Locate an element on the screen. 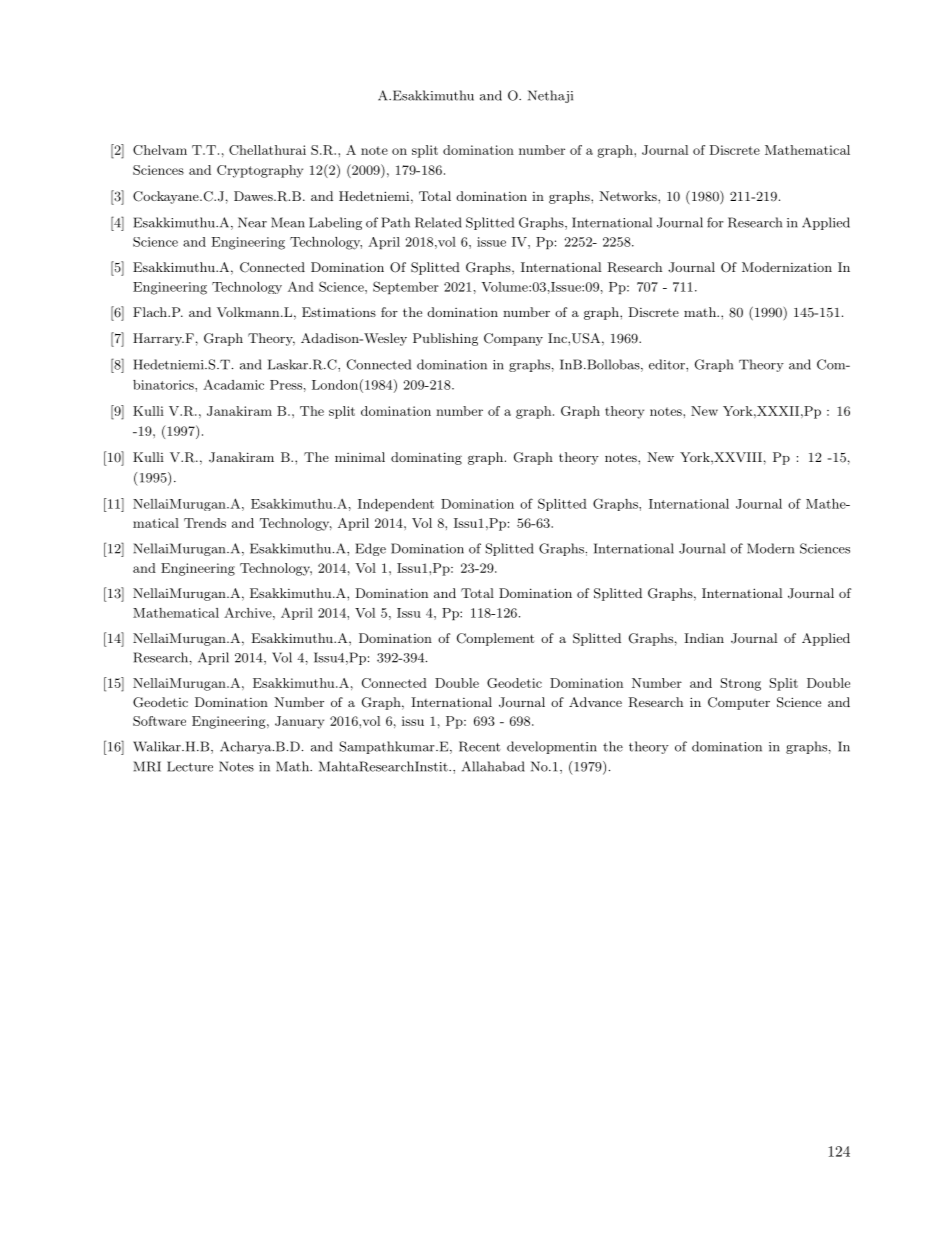  minimal is located at coordinates (360, 457).
